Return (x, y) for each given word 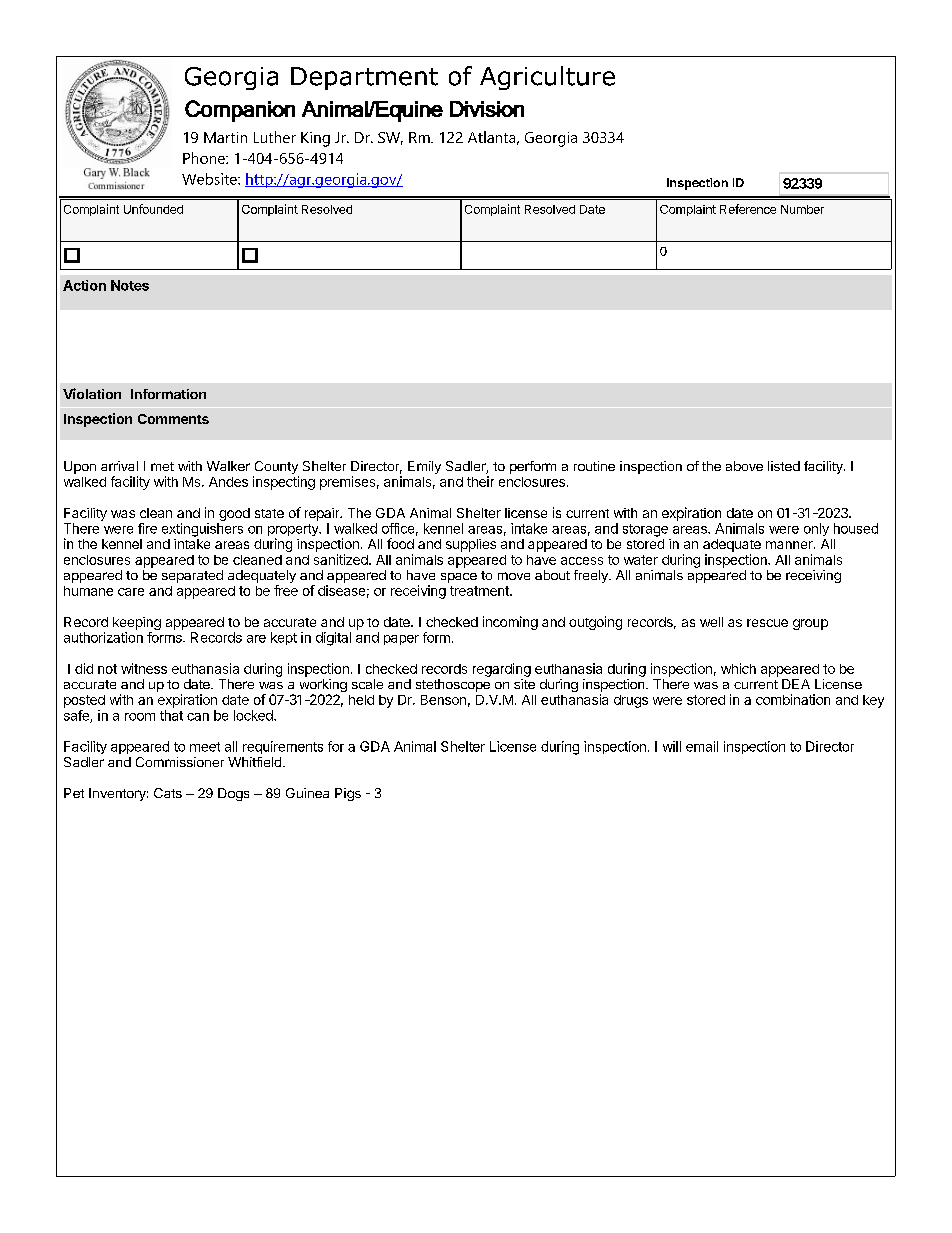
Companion (240, 111)
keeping (137, 623)
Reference (748, 209)
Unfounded (153, 209)
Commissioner (180, 762)
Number (802, 209)
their (480, 481)
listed (784, 466)
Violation (92, 393)
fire (147, 528)
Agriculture (547, 78)
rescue (767, 623)
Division (487, 109)
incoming (510, 623)
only (816, 529)
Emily (424, 467)
